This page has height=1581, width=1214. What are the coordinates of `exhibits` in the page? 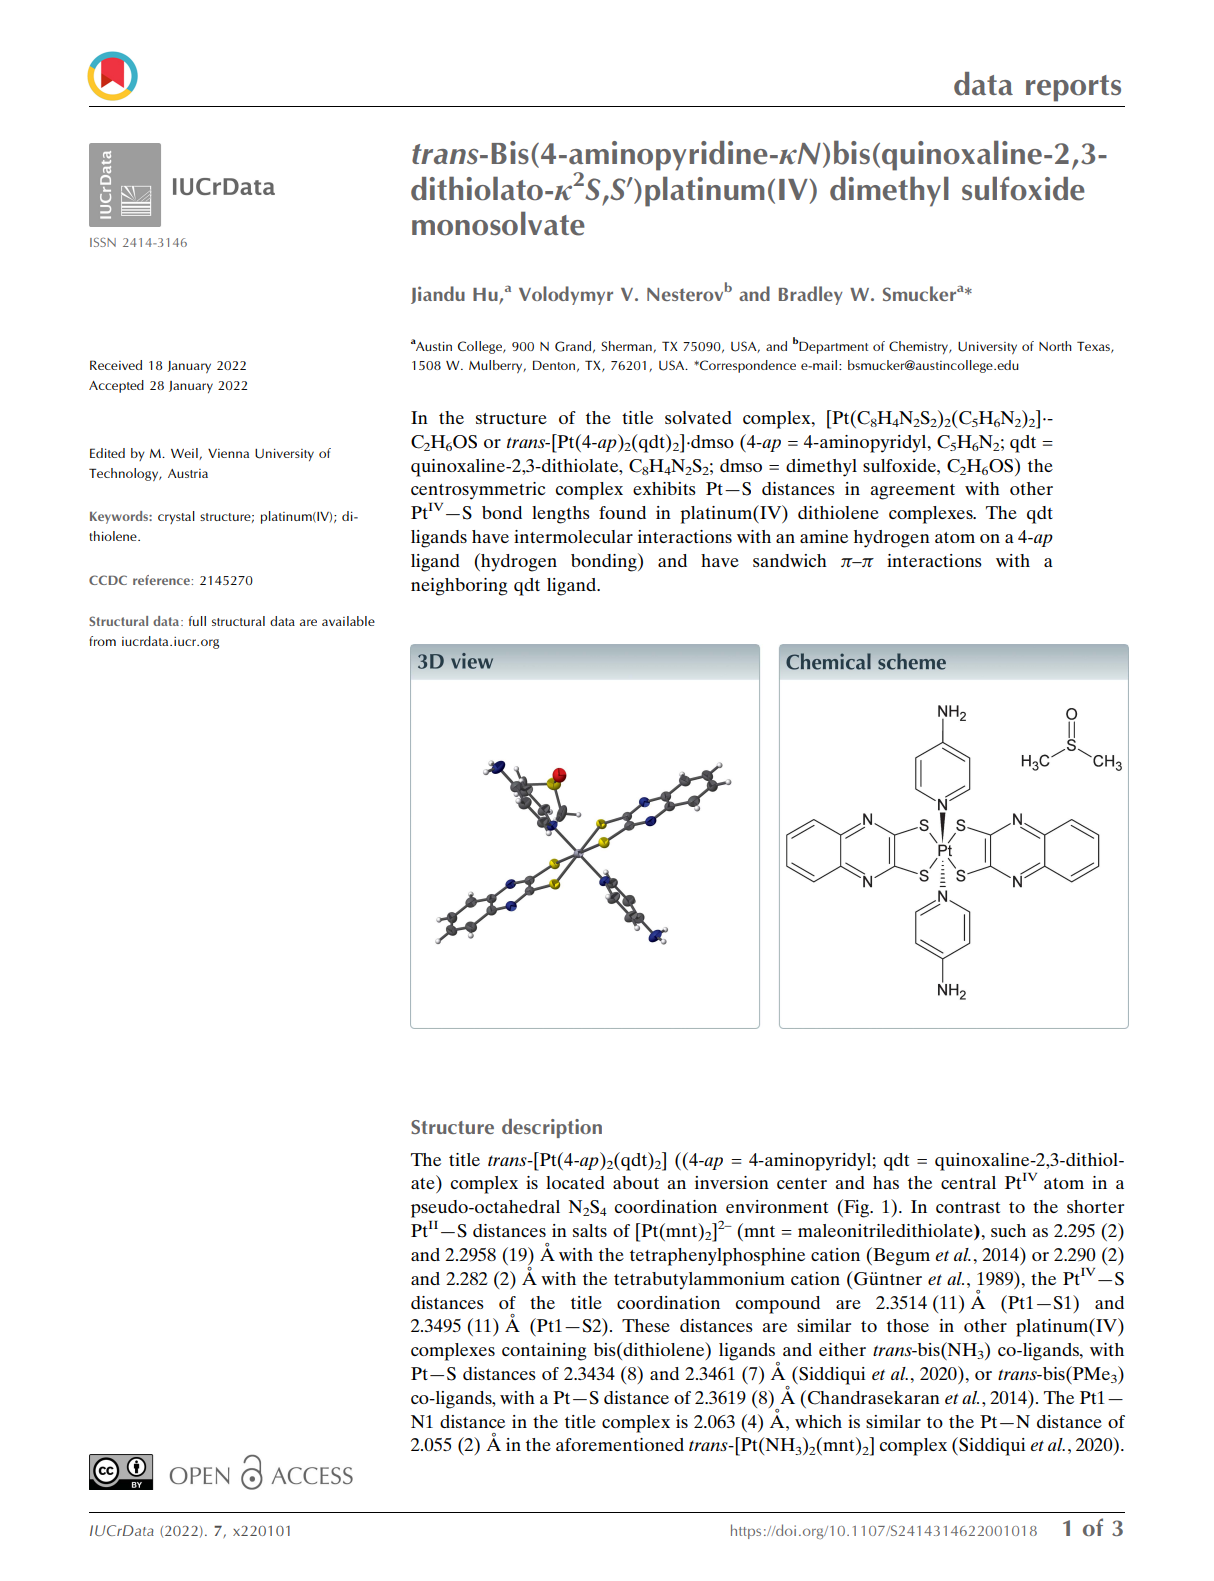 It's located at (664, 488).
